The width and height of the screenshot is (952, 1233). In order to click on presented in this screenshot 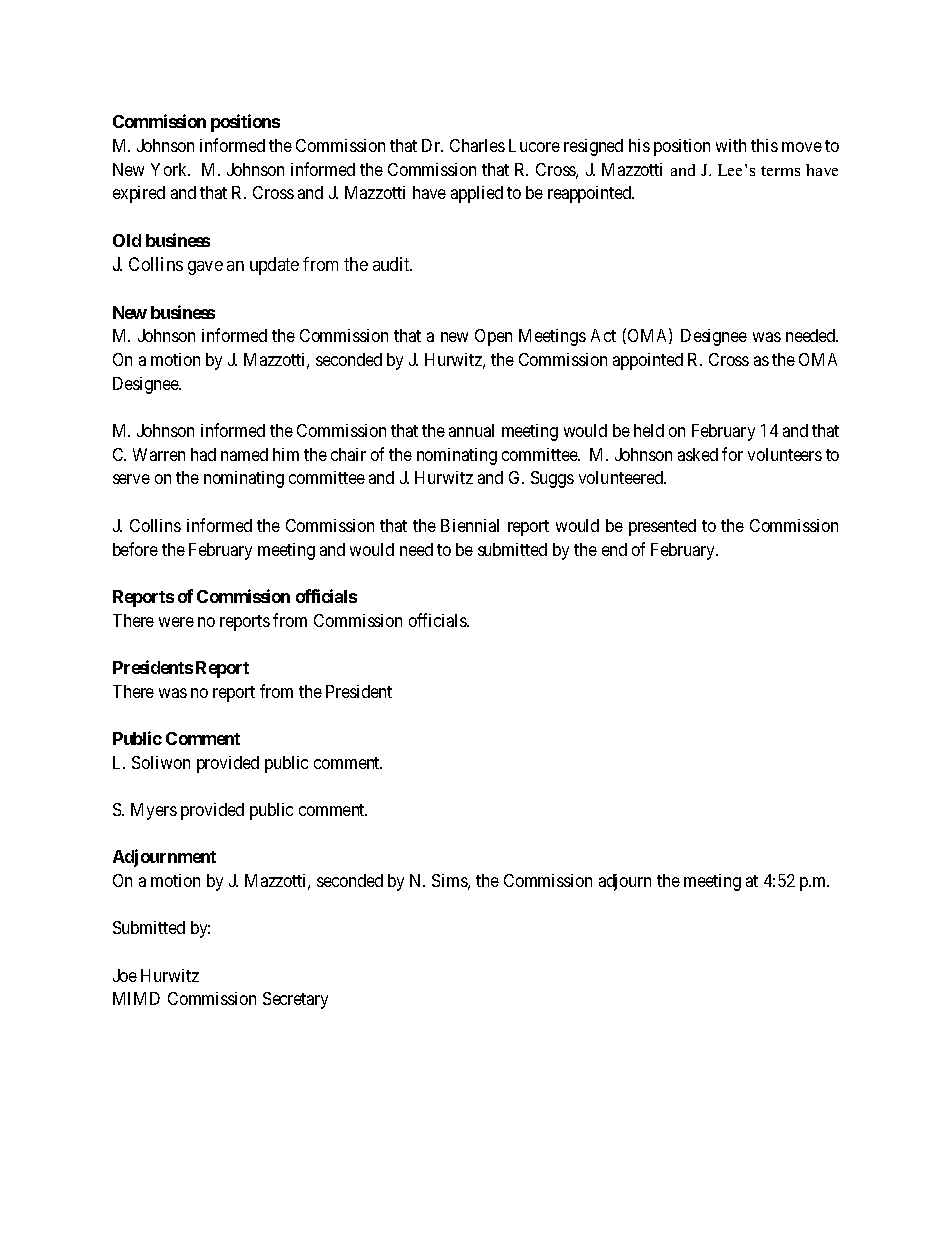, I will do `click(662, 527)`.
